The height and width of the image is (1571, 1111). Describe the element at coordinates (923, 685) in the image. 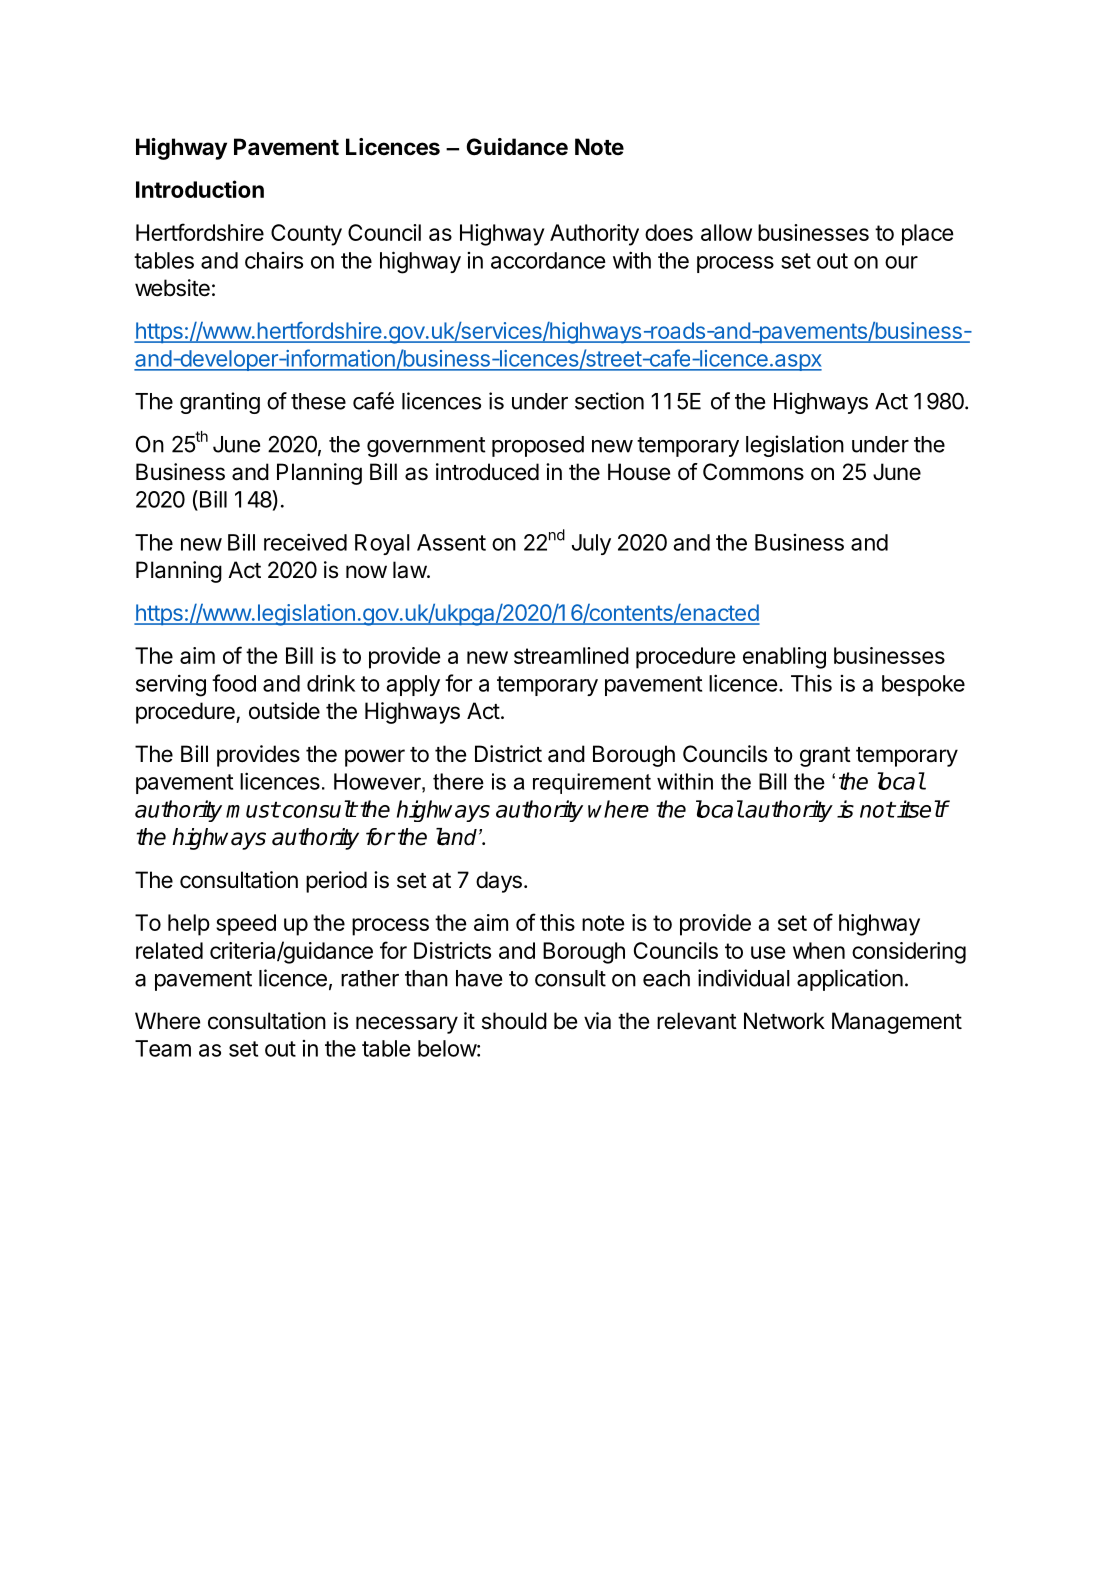

I see `bespoke` at that location.
